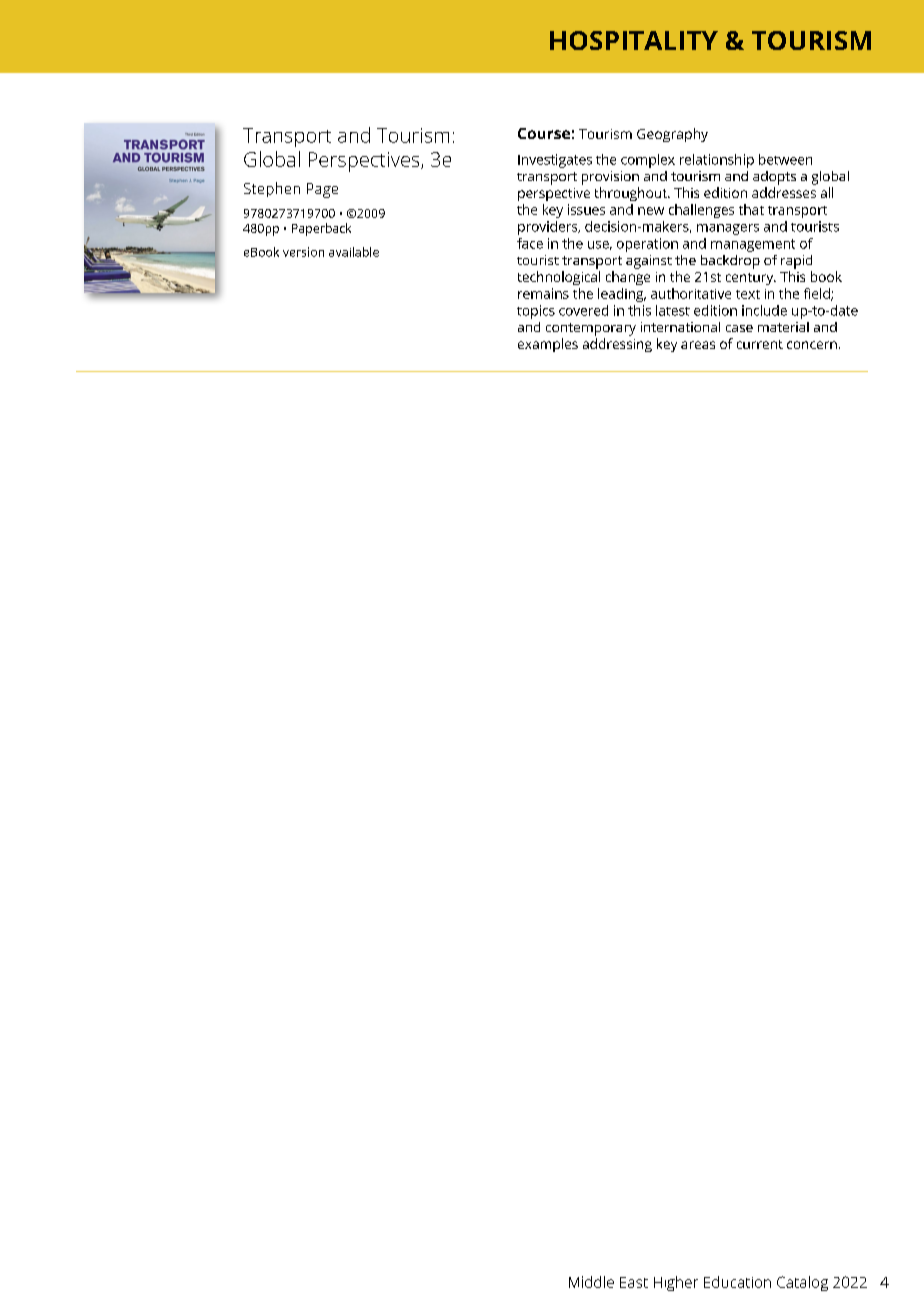 The image size is (924, 1308). Describe the element at coordinates (530, 243) in the screenshot. I see `face` at that location.
